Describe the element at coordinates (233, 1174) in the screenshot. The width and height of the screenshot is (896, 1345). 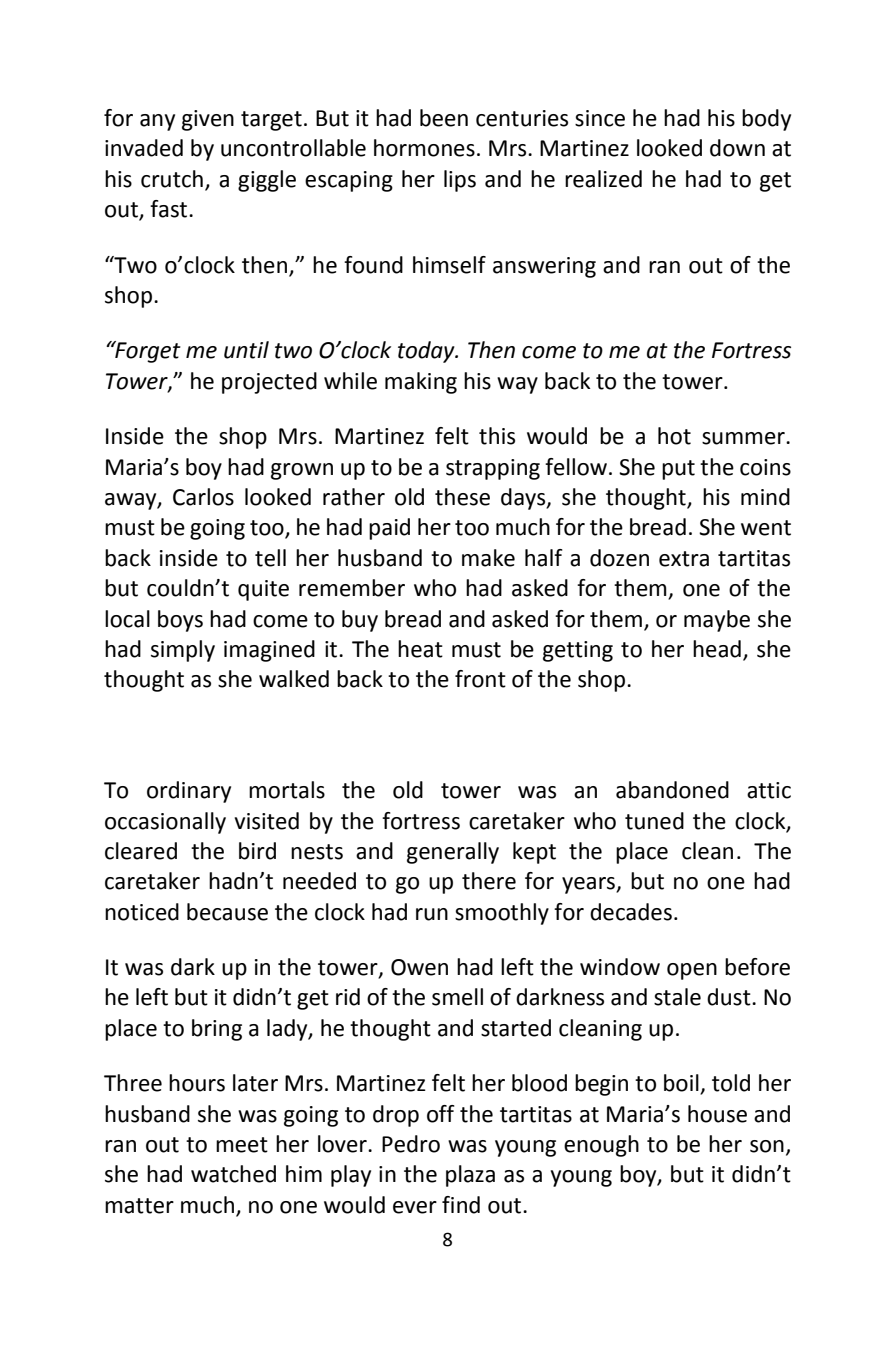
I see `watched` at that location.
